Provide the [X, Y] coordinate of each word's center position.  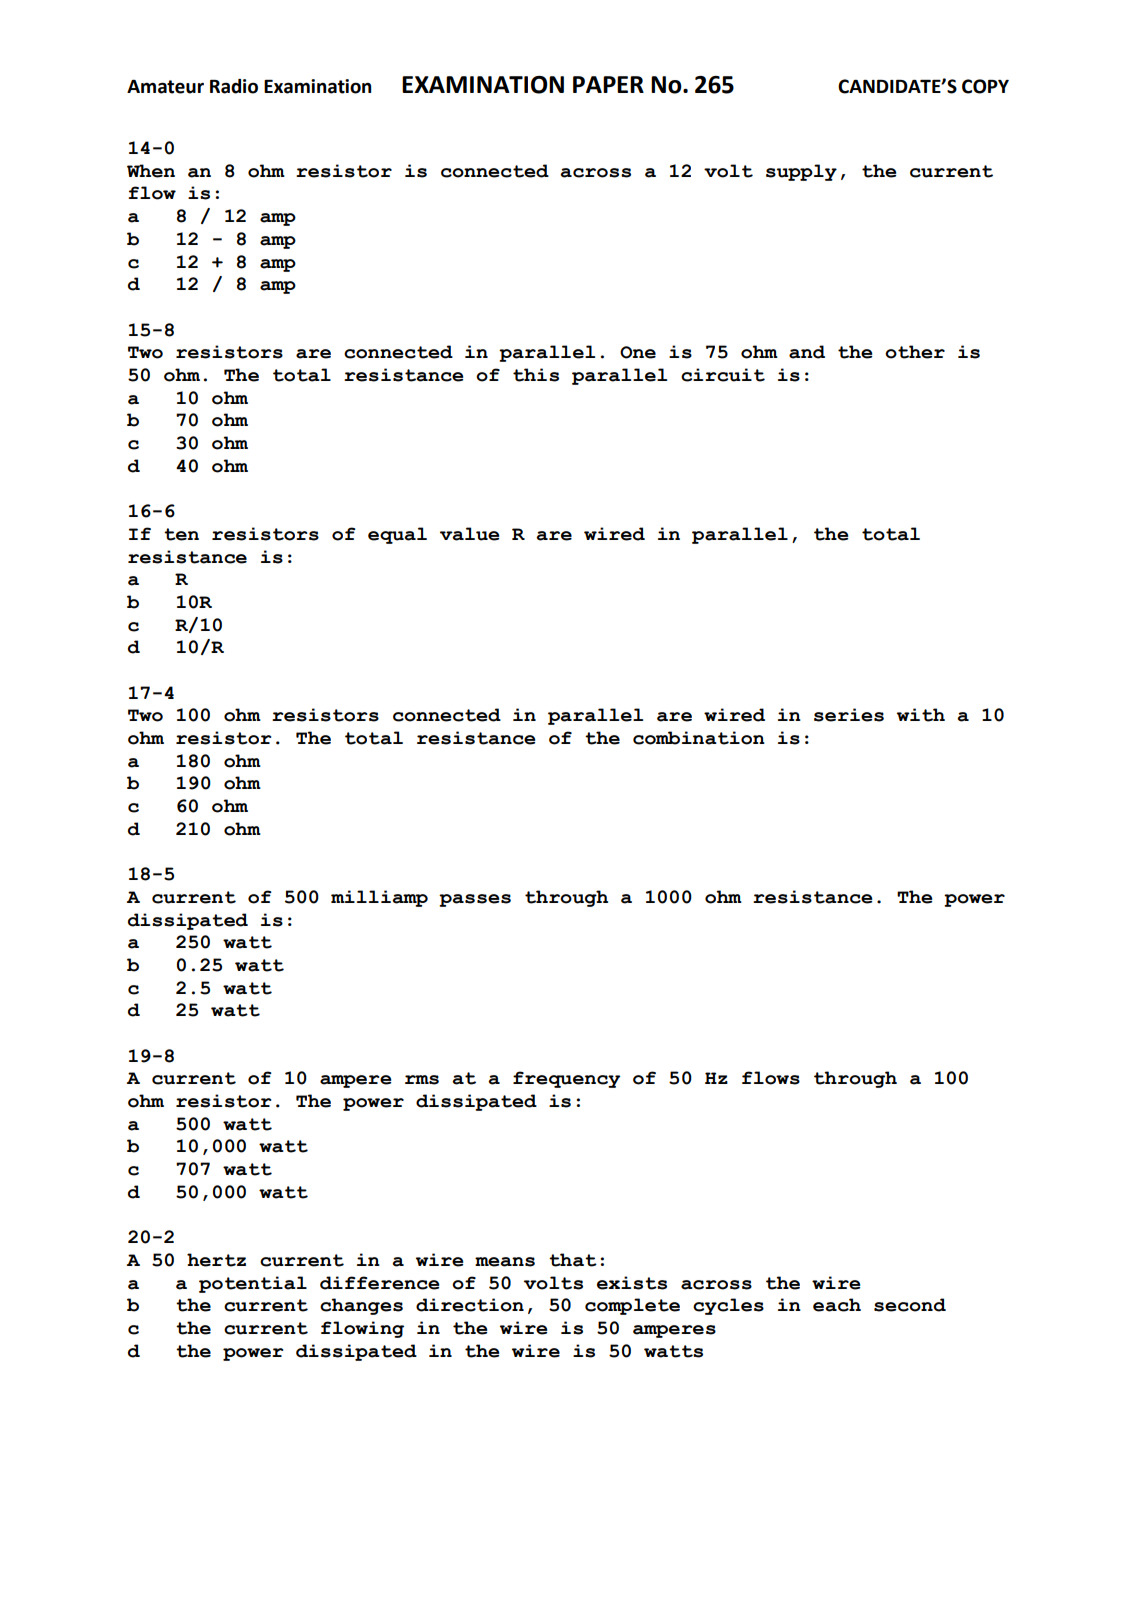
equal [397, 535]
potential [253, 1284]
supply [801, 172]
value [469, 534]
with [921, 715]
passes [475, 900]
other [915, 352]
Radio [234, 86]
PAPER [608, 84]
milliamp [379, 898]
